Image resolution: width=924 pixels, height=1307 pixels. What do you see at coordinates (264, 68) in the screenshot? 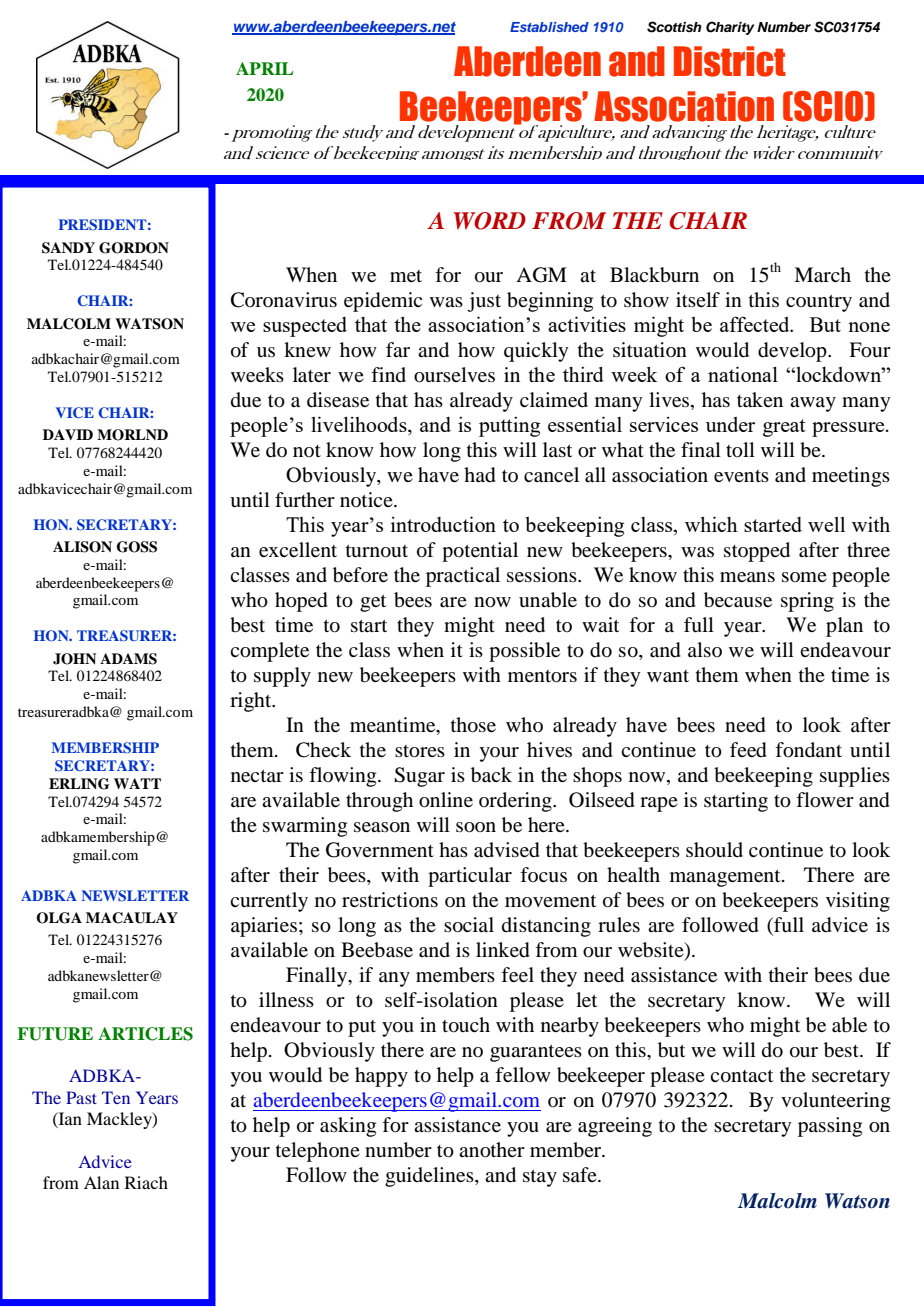
I see `APRIL` at bounding box center [264, 68].
